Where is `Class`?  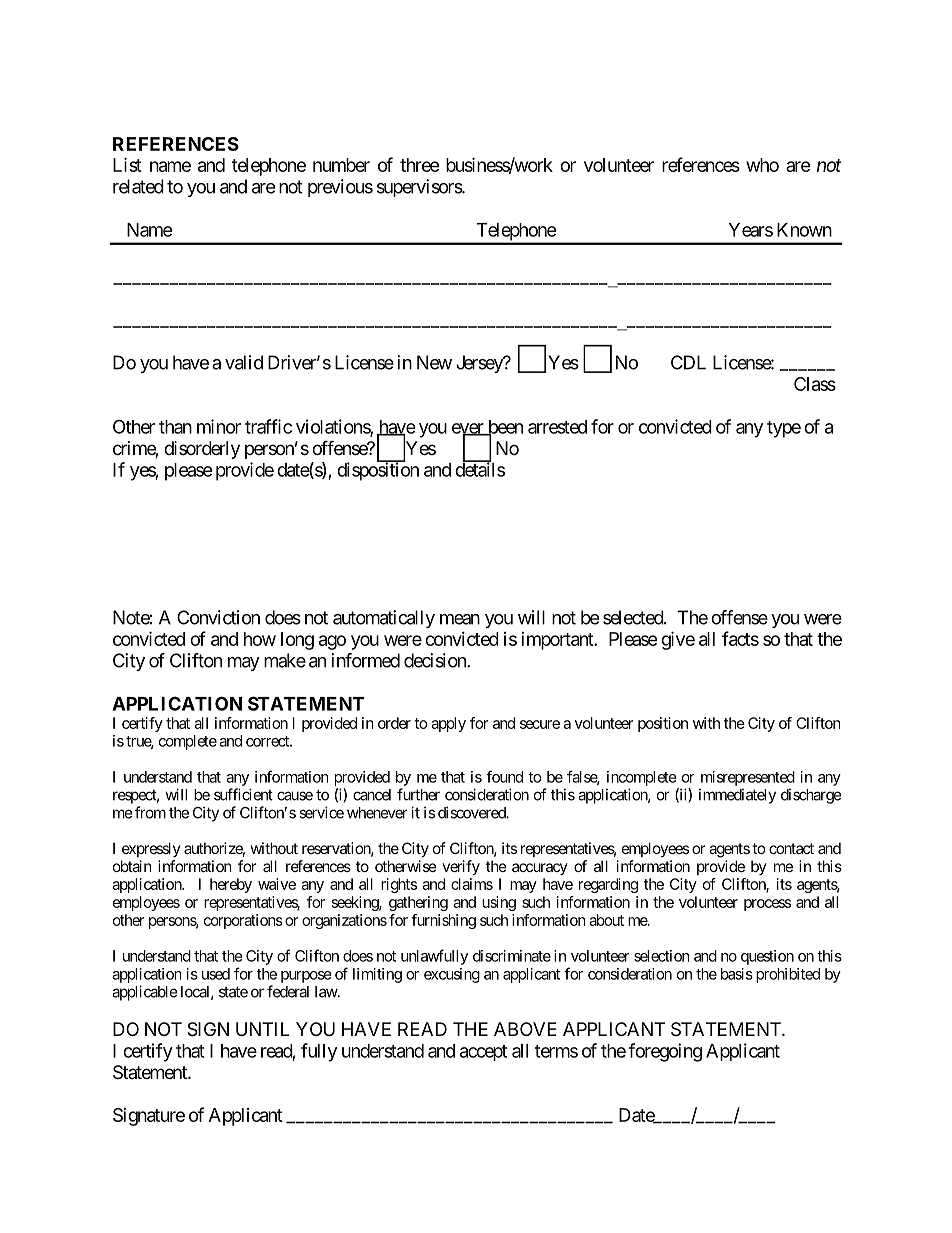
Class is located at coordinates (815, 384).
